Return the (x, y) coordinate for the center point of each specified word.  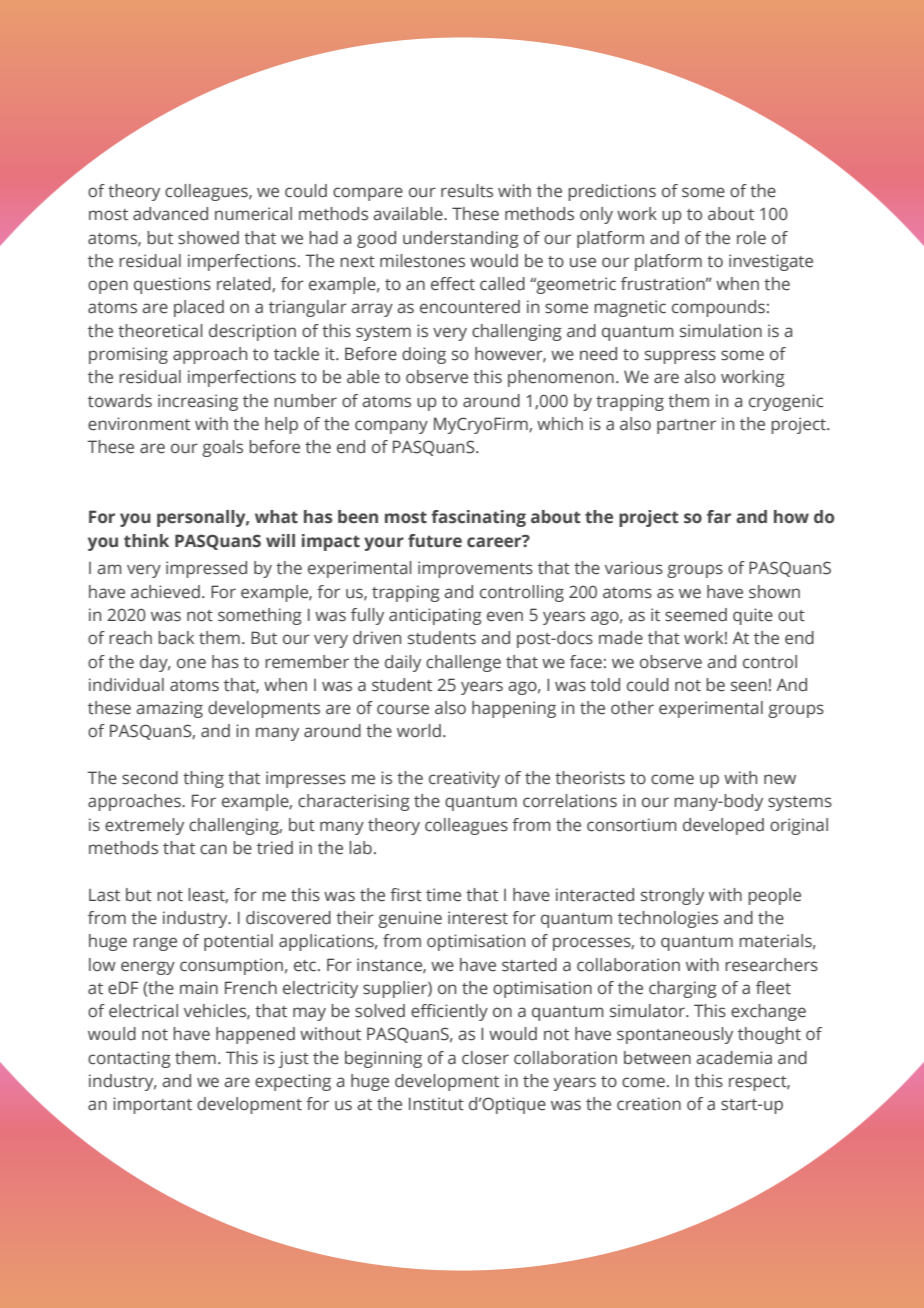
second (150, 778)
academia (734, 1058)
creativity (464, 779)
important (152, 1105)
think (146, 541)
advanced (170, 214)
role (751, 238)
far (719, 516)
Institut (436, 1104)
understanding (461, 239)
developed (723, 826)
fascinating (478, 518)
